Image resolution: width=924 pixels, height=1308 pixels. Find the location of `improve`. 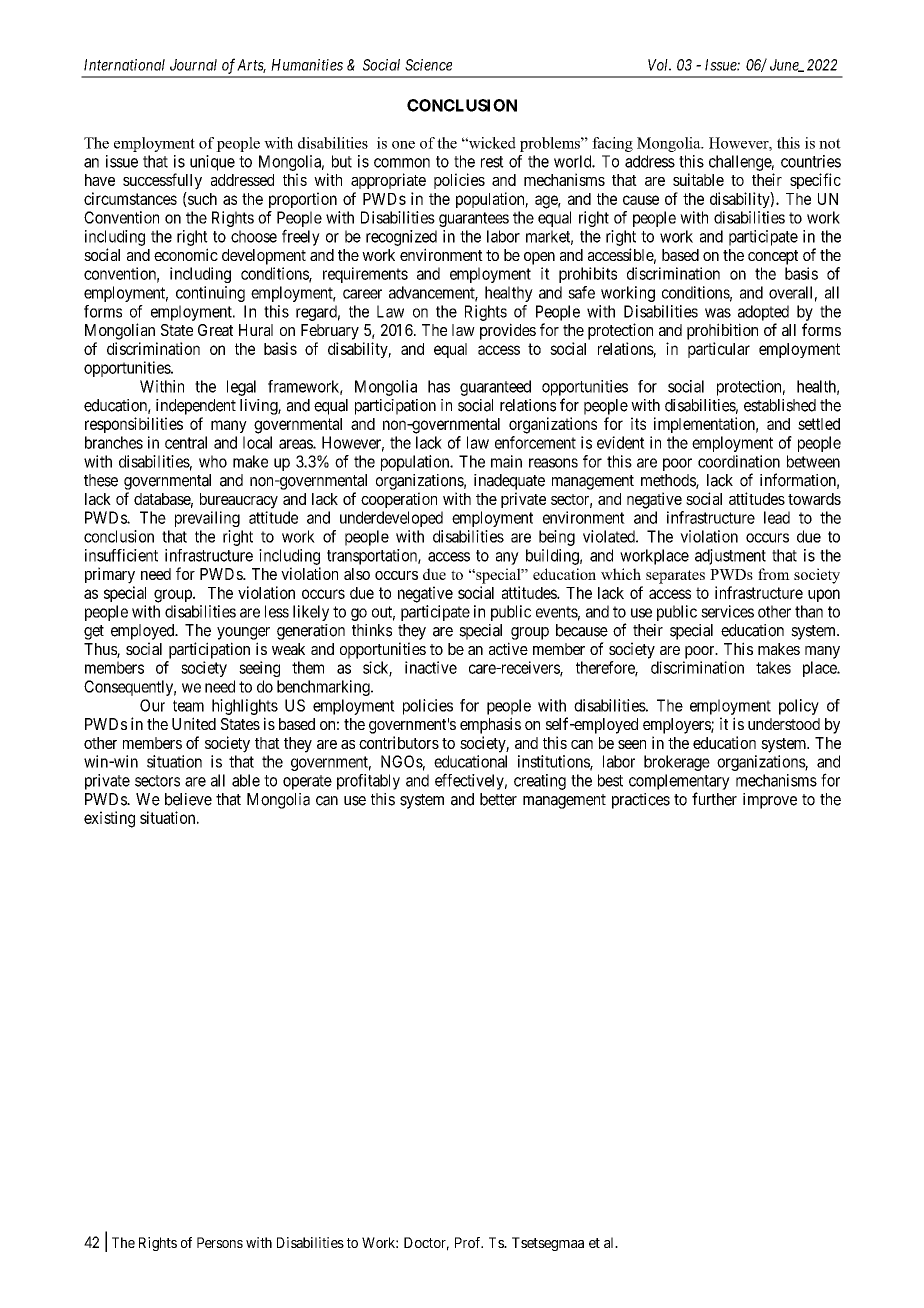

improve is located at coordinates (770, 801).
